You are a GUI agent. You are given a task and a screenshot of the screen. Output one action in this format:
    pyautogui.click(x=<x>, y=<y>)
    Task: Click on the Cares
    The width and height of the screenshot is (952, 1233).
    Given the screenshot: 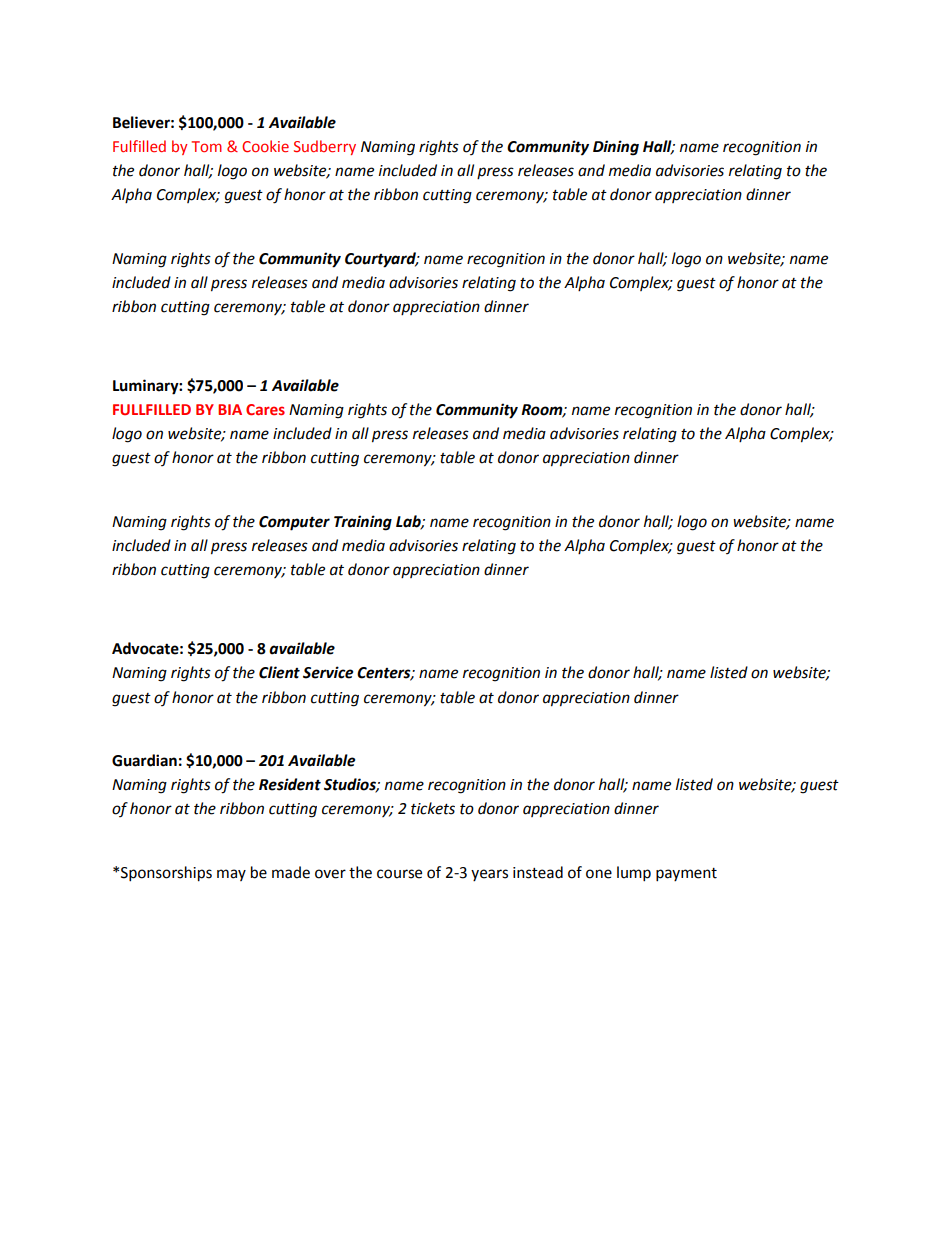 What is the action you would take?
    pyautogui.click(x=265, y=409)
